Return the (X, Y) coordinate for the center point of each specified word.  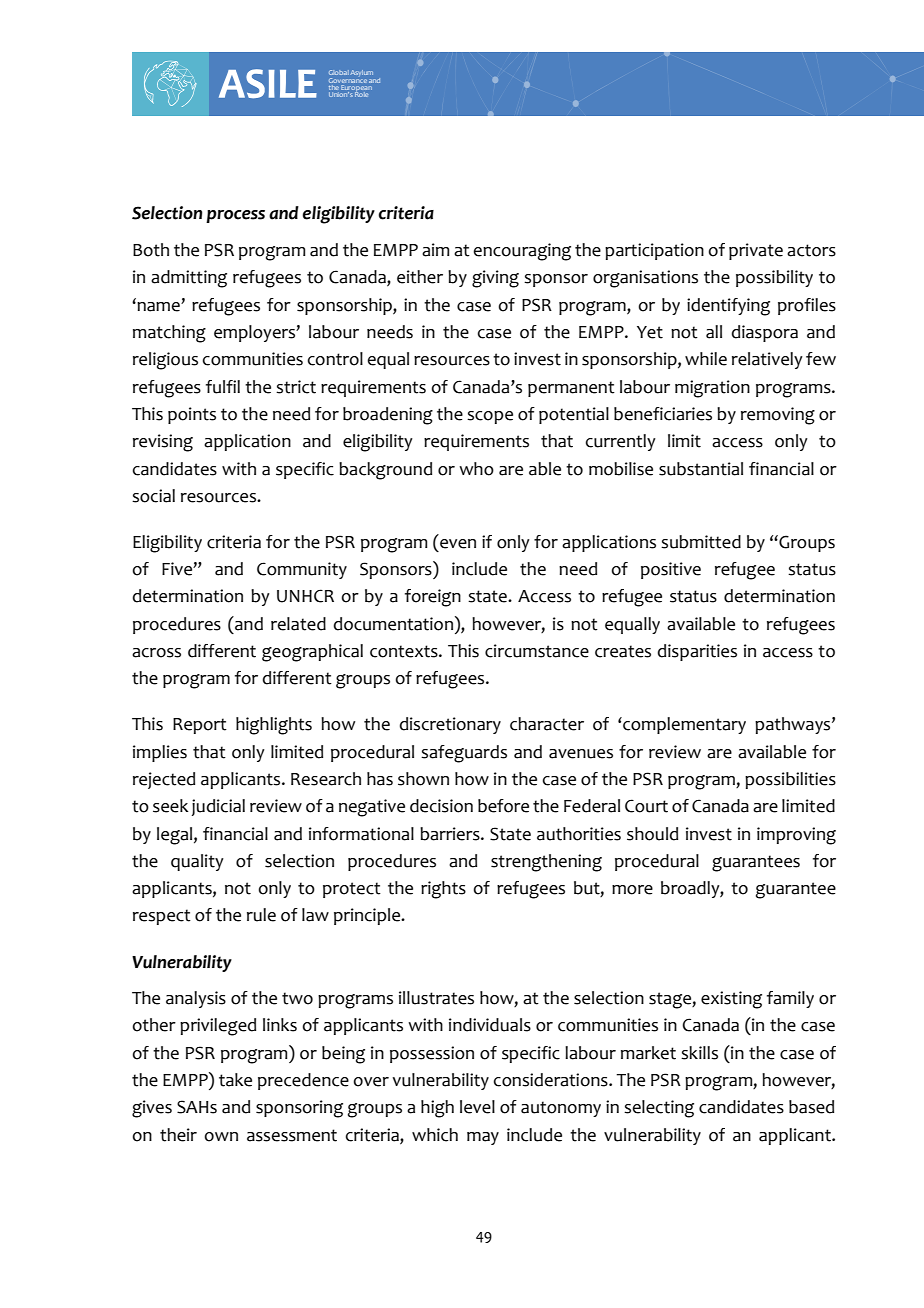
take (235, 1080)
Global (339, 72)
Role (361, 93)
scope (490, 417)
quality (197, 862)
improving (796, 836)
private (756, 251)
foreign (433, 598)
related (298, 624)
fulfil (223, 387)
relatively (767, 360)
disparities (697, 652)
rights (443, 890)
